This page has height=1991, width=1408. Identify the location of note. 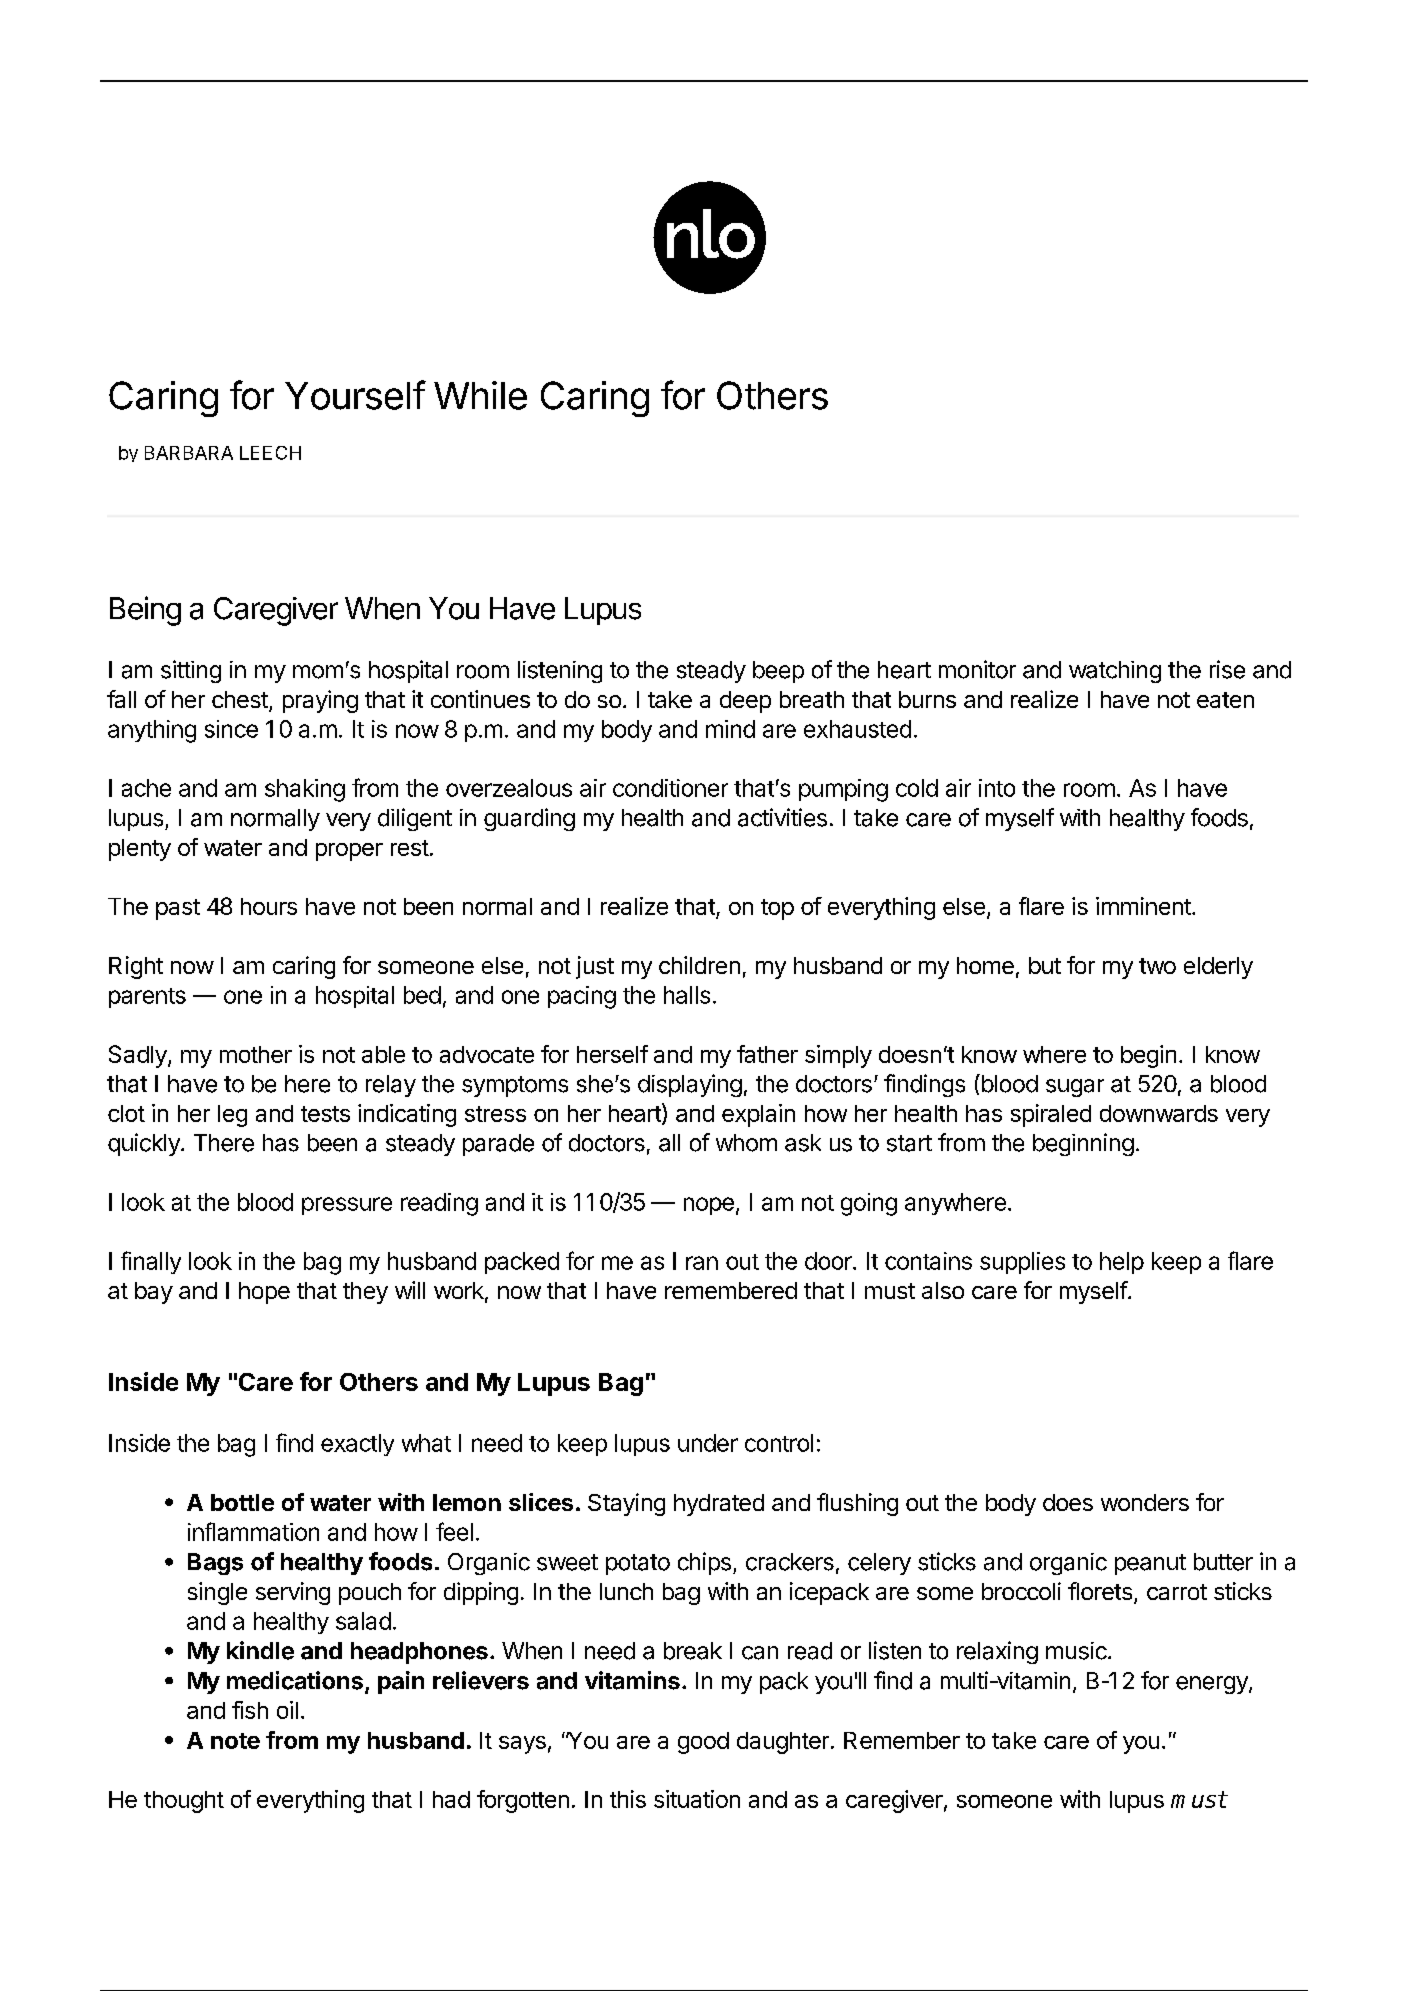
(235, 1741).
